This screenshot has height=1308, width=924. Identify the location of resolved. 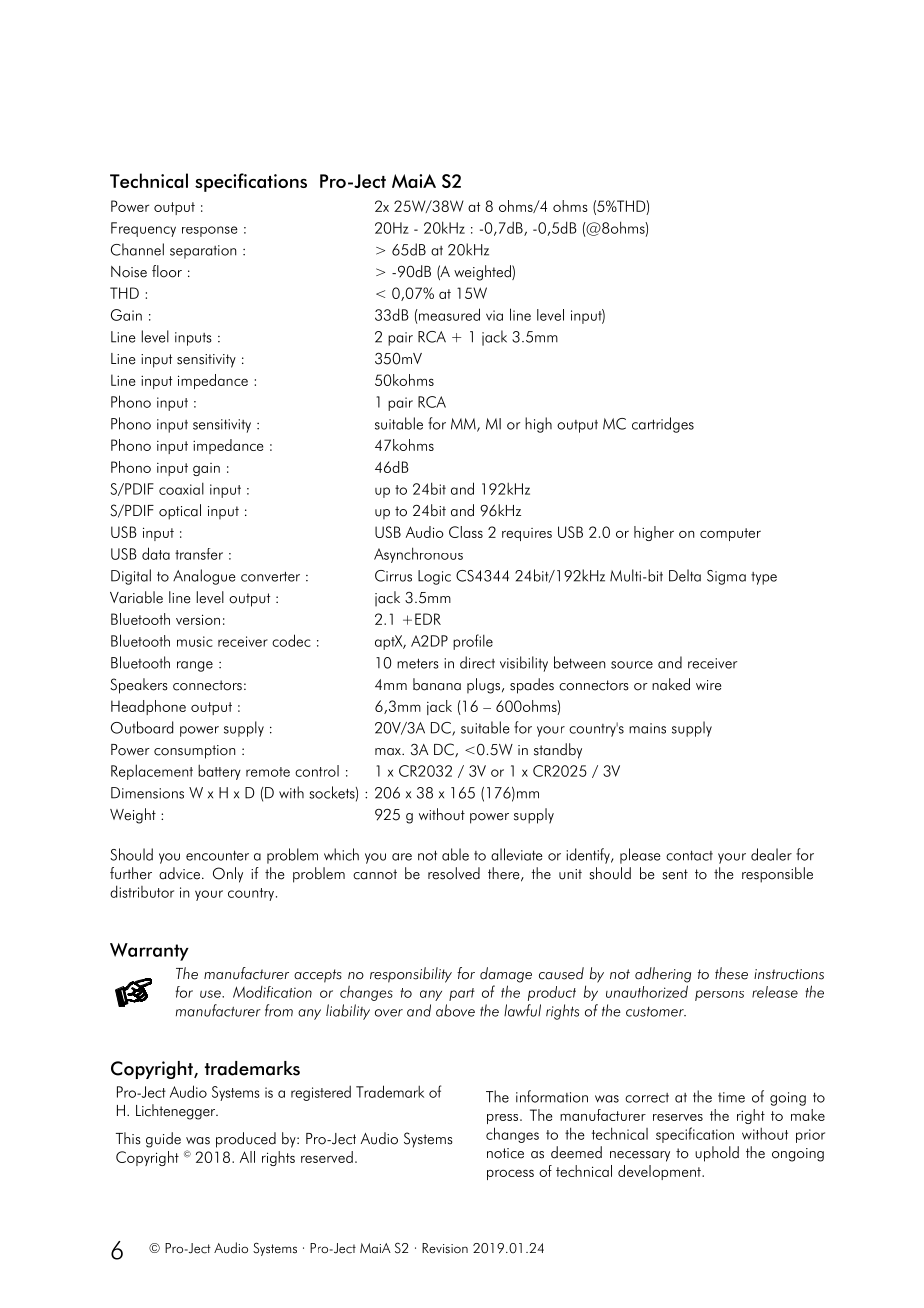
(454, 873).
